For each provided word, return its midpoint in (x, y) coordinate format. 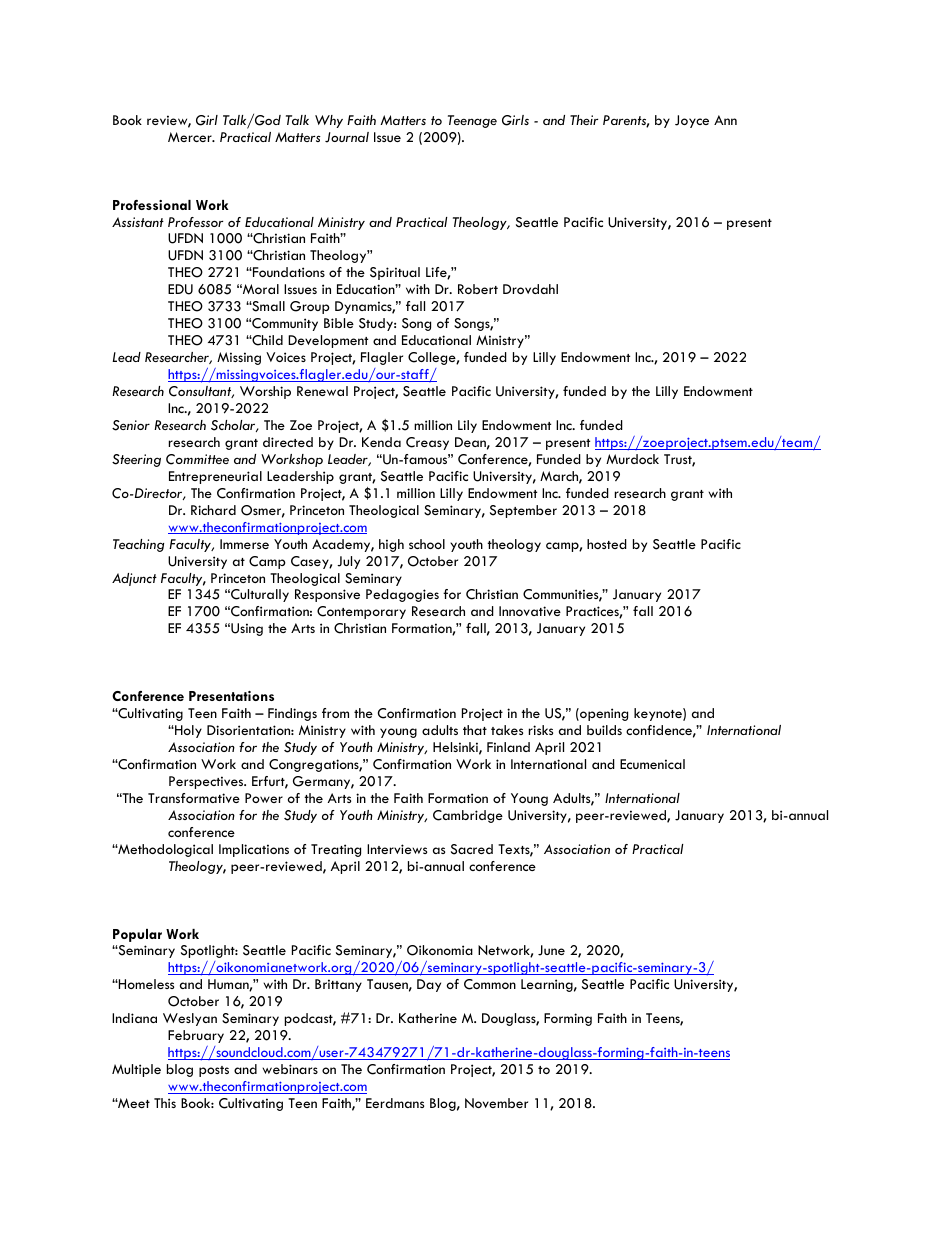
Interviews (397, 849)
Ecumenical (652, 764)
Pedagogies (402, 595)
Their (584, 120)
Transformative (194, 798)
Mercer (191, 137)
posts (214, 1071)
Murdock (632, 459)
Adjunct (134, 579)
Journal (347, 137)
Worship (265, 392)
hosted (607, 544)
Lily (467, 426)
